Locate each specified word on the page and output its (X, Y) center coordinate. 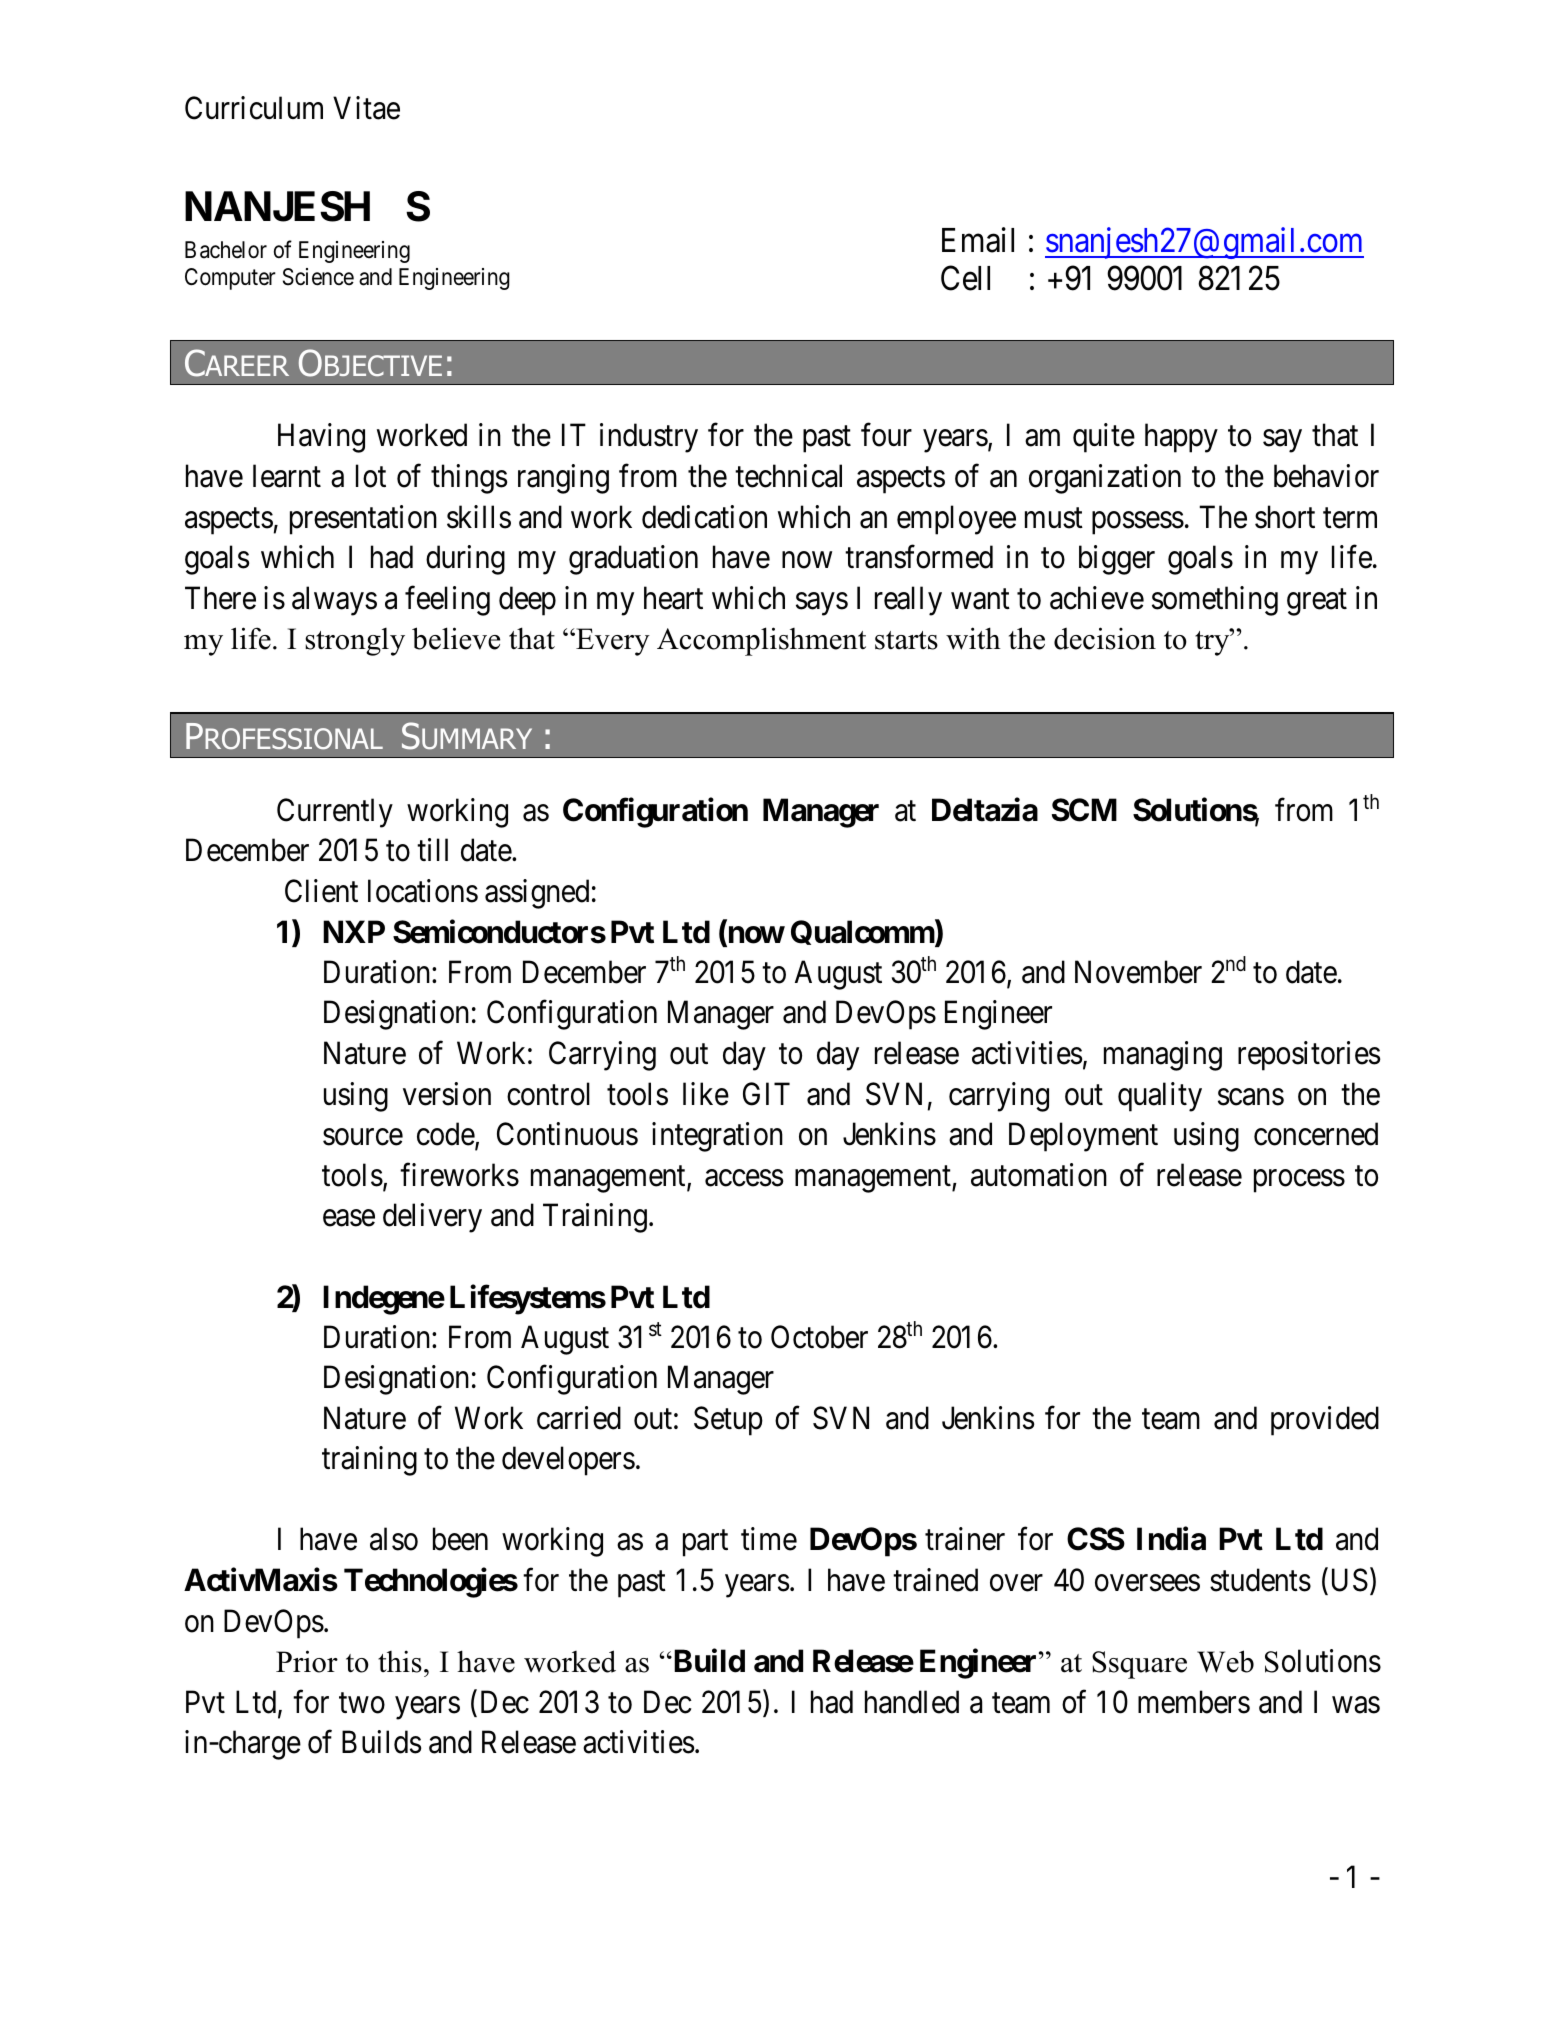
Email (978, 240)
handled (912, 1702)
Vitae (366, 108)
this (400, 1661)
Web (1225, 1661)
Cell (965, 278)
